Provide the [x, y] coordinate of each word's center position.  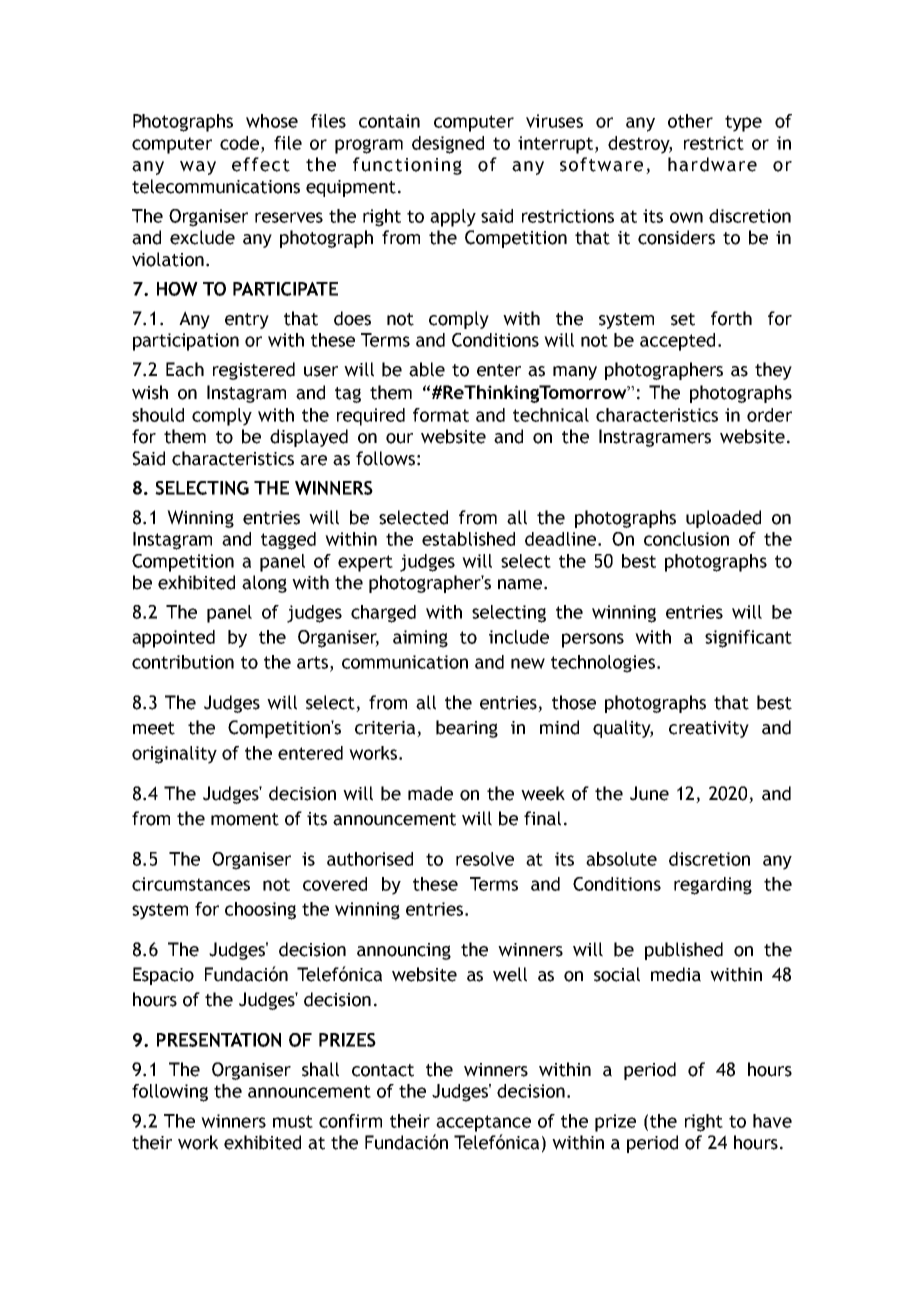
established [468, 539]
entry [247, 321]
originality [174, 755]
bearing [467, 729]
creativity [709, 729]
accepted [677, 342]
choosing [260, 911]
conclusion [686, 539]
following [170, 1093]
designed [448, 145]
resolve [485, 859]
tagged [288, 541]
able [427, 369]
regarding [713, 886]
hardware [712, 164]
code [239, 143]
